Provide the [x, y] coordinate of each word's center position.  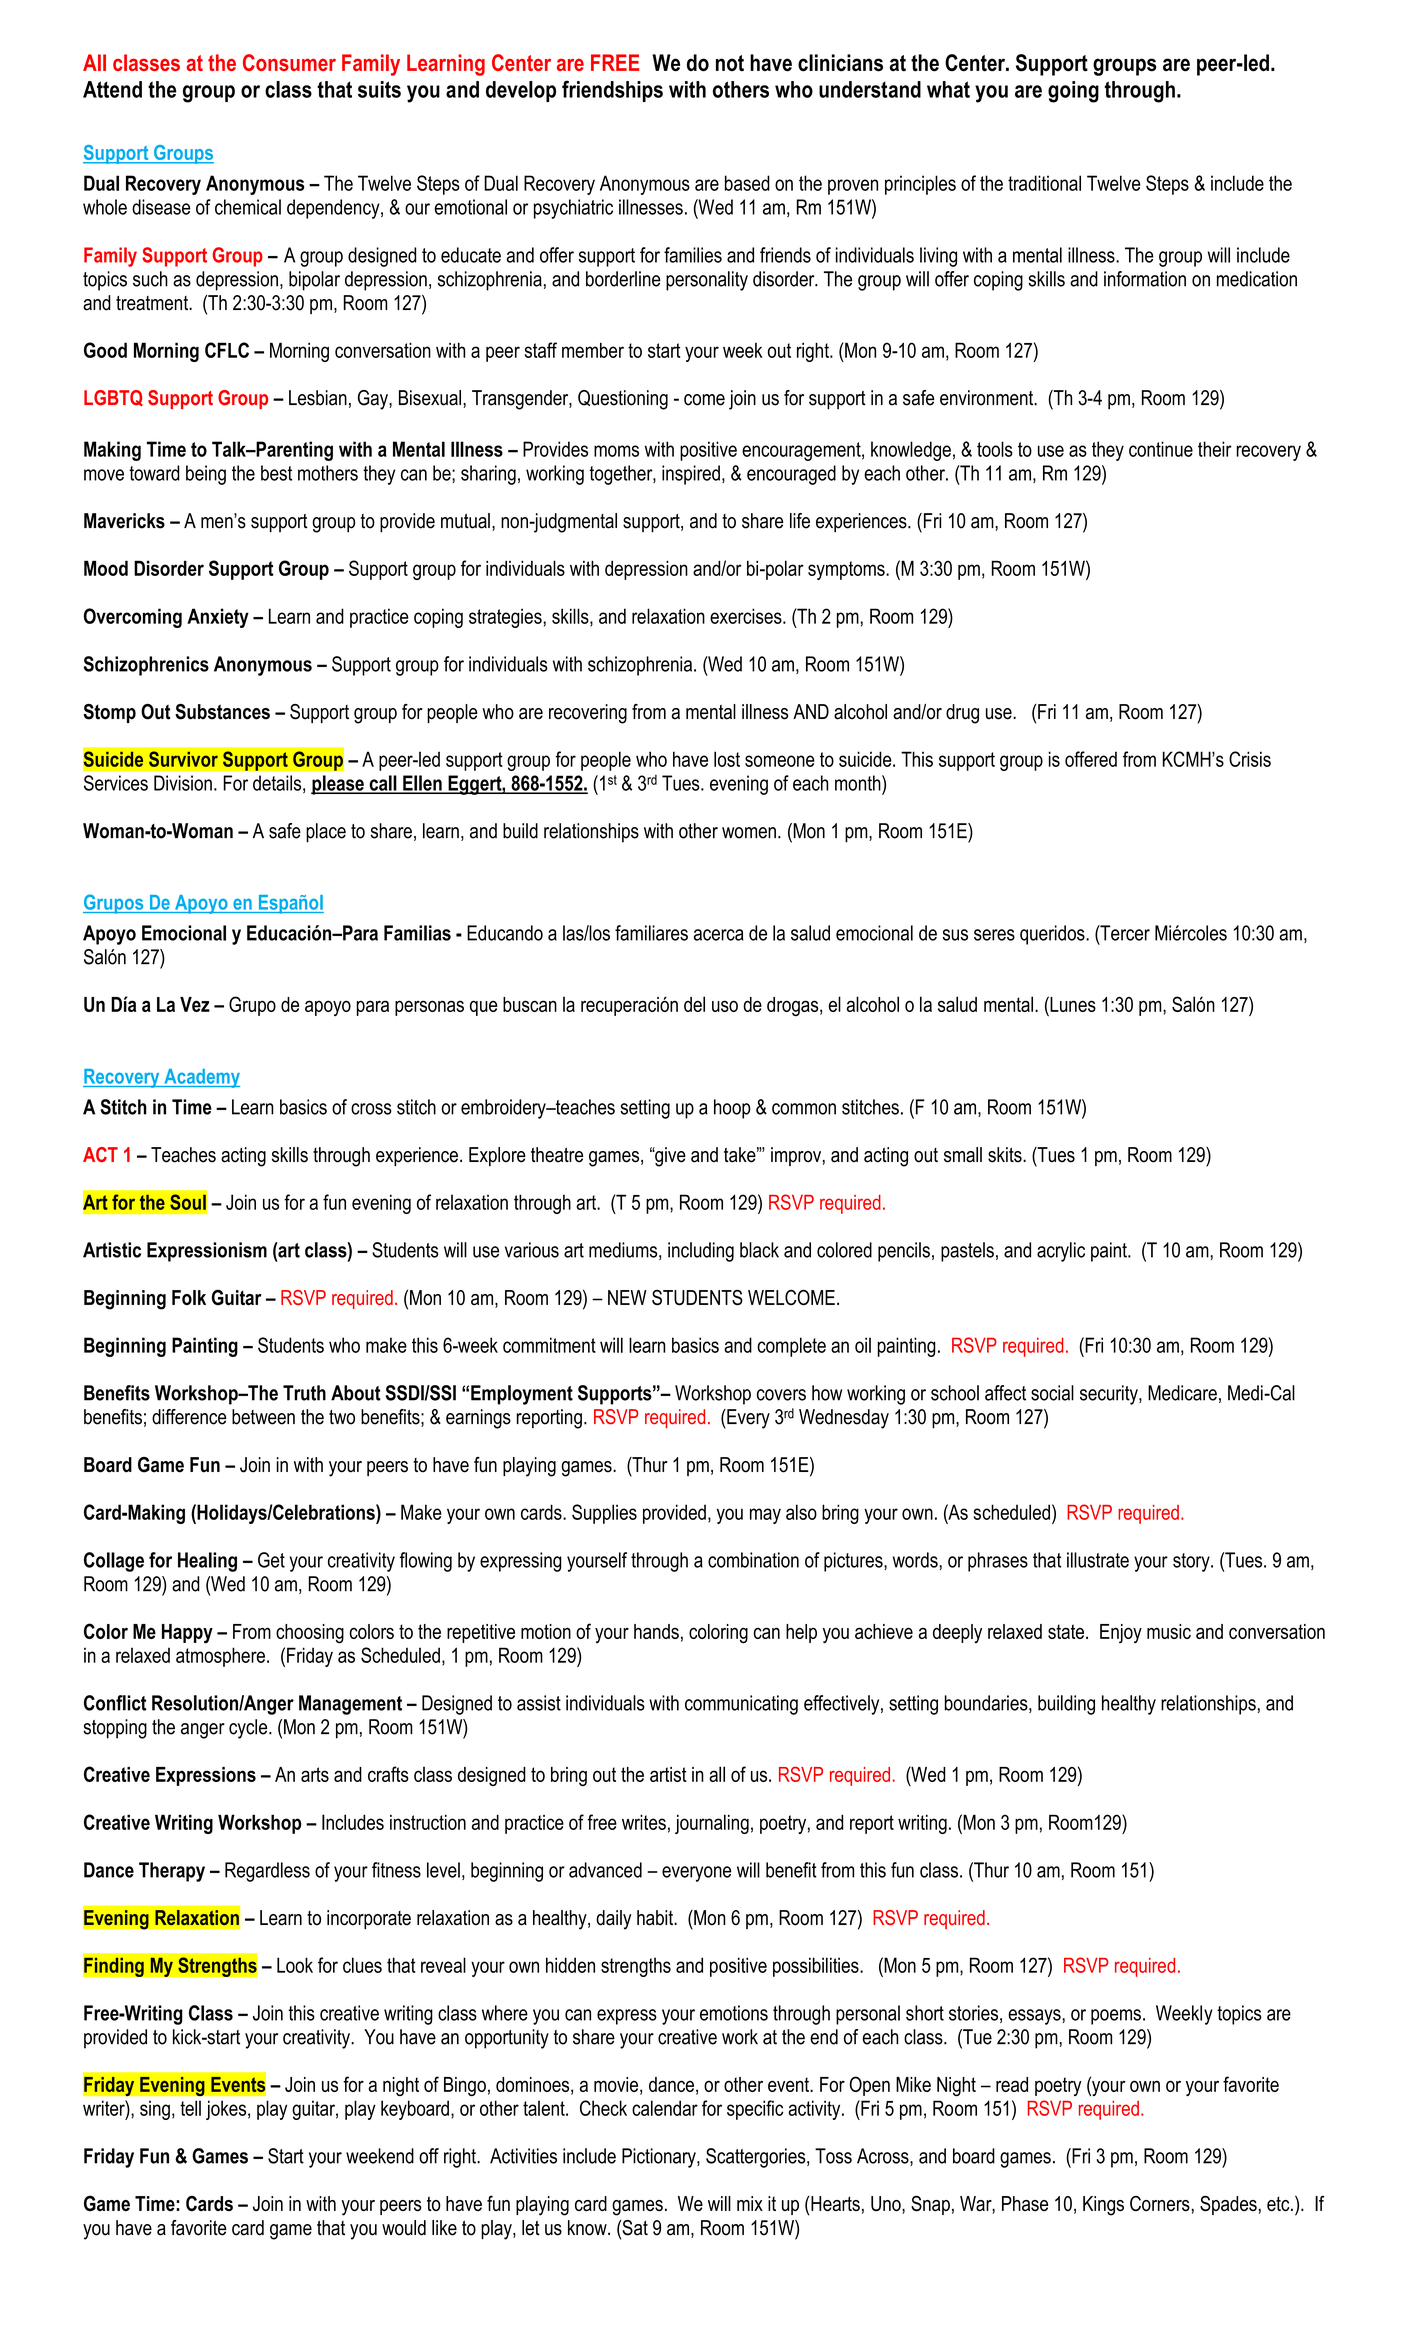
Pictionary [660, 2158]
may [765, 1516]
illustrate [1098, 1560]
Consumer [289, 62]
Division [183, 783]
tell [190, 2108]
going [1073, 92]
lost [727, 759]
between [263, 1417]
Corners [1160, 2204]
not [730, 63]
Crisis [1250, 759]
